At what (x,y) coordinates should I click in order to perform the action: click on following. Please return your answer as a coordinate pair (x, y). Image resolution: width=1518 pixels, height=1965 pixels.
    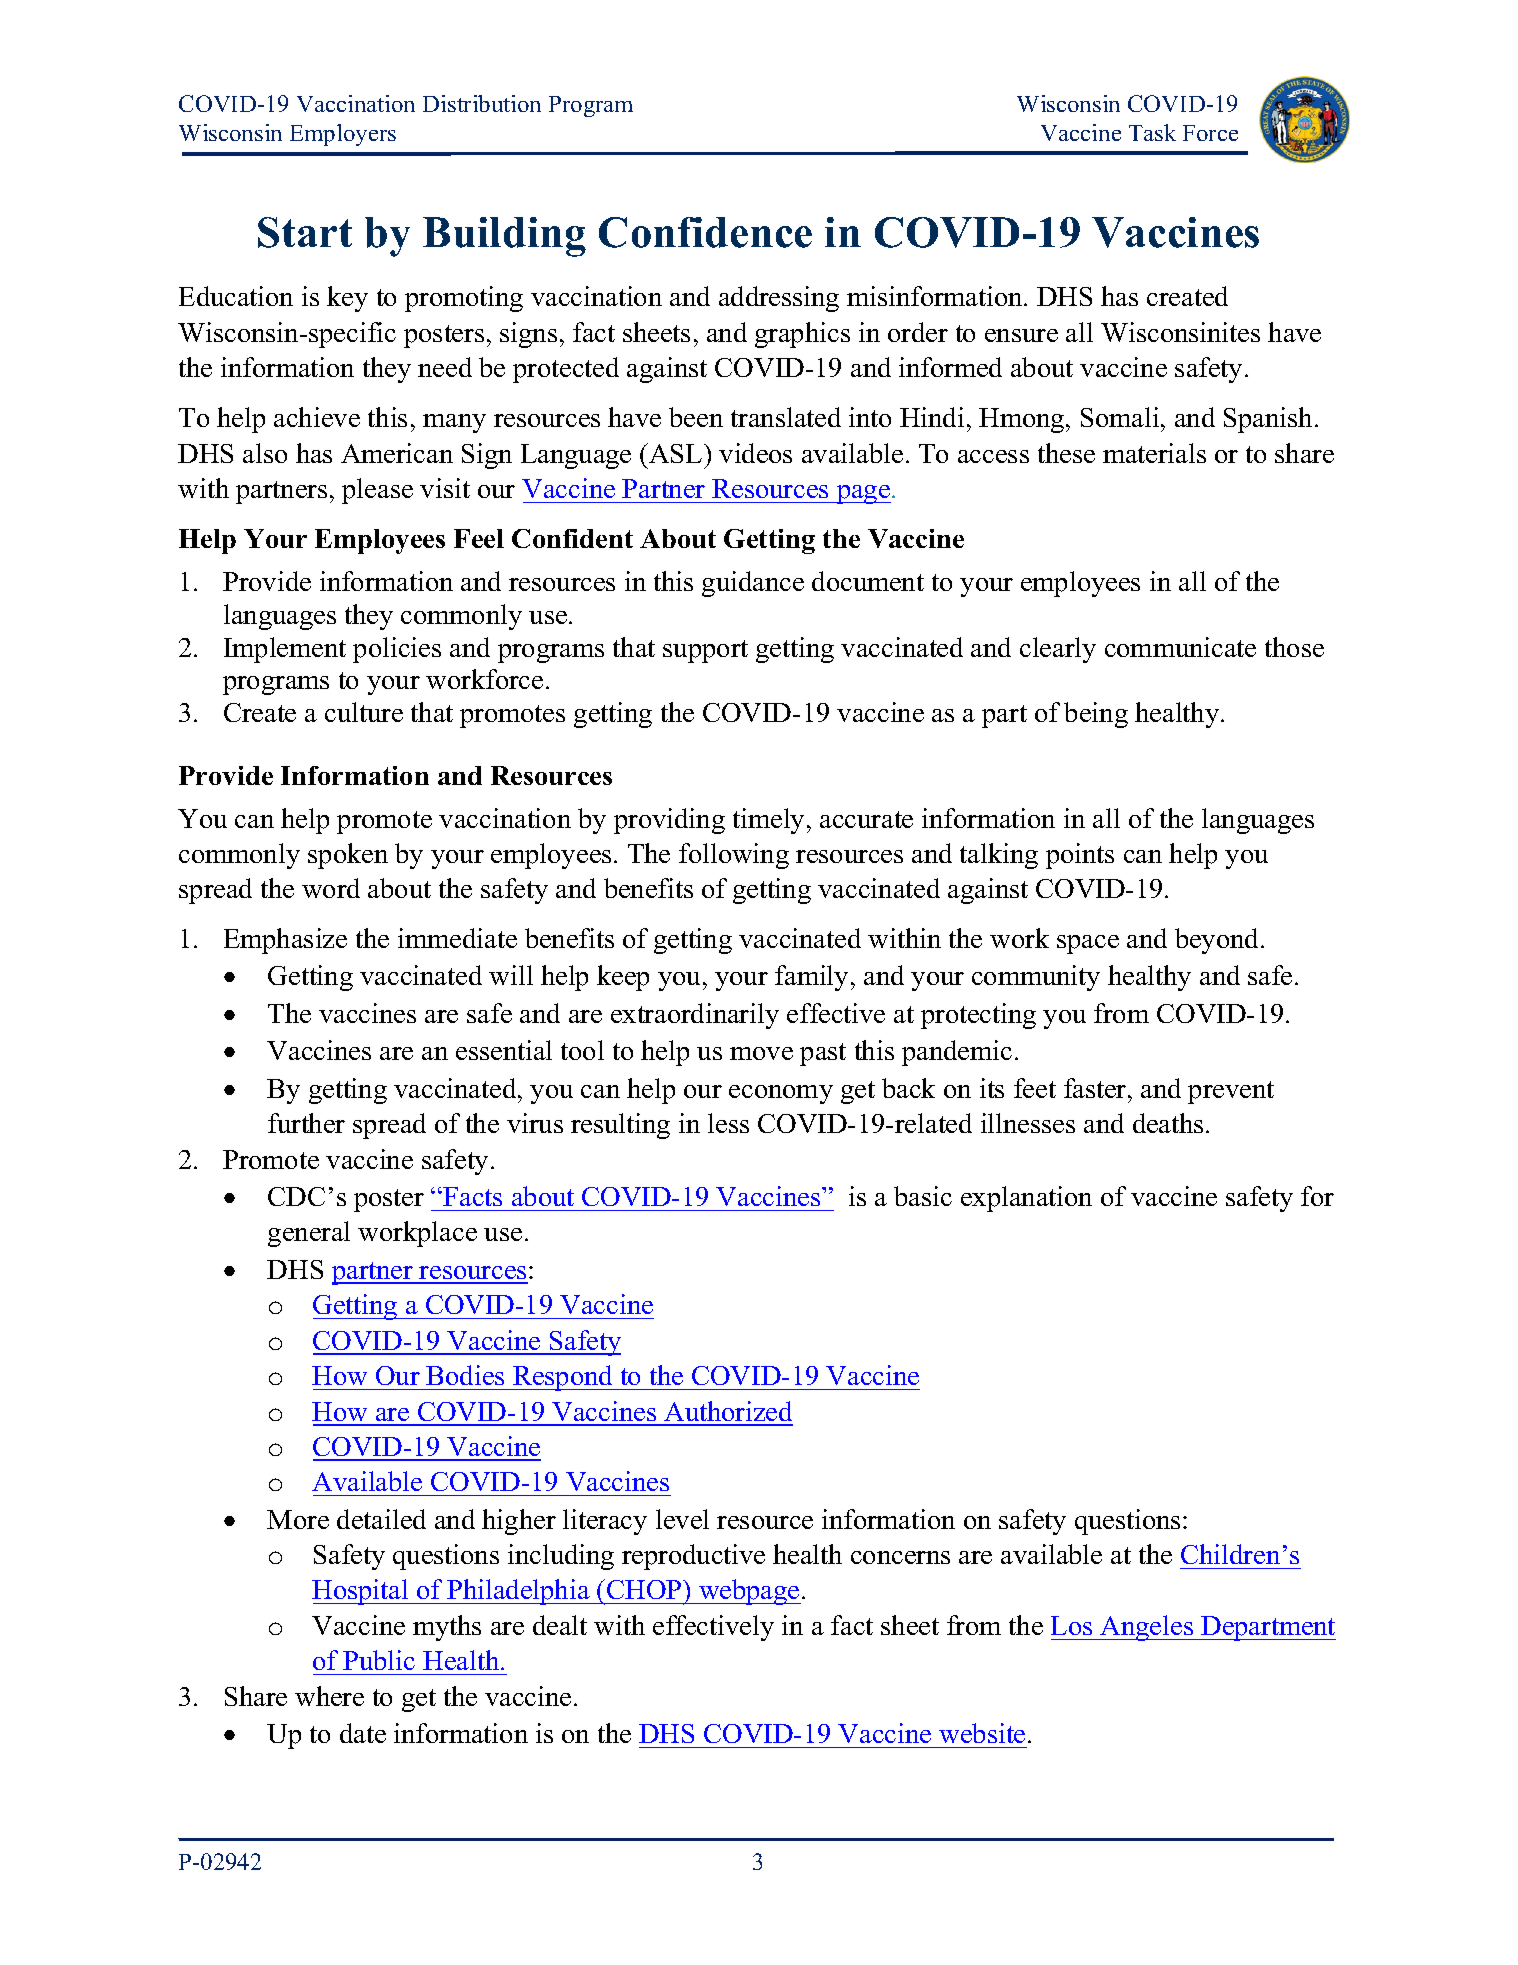
    Looking at the image, I should click on (734, 856).
